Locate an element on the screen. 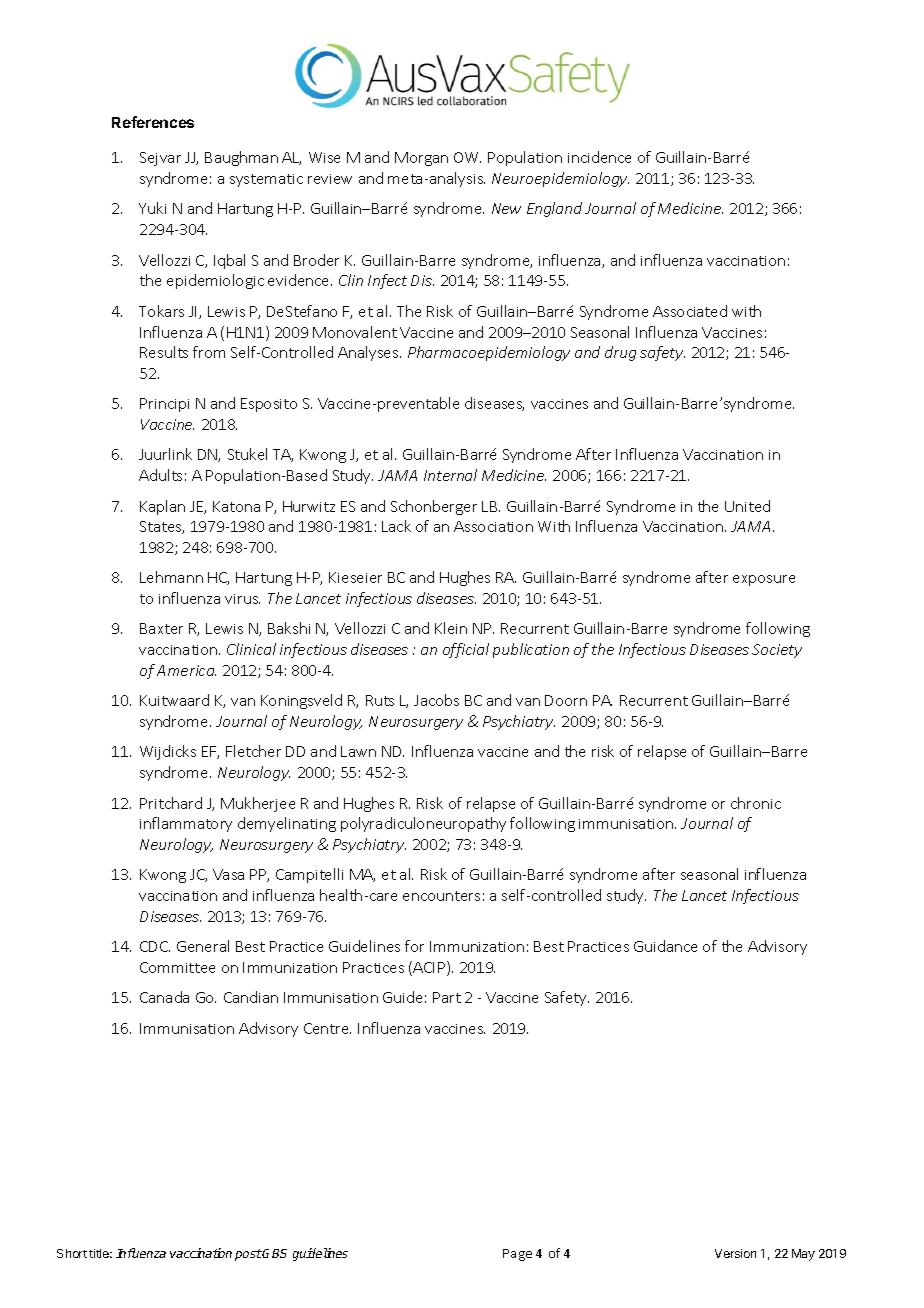  References is located at coordinates (153, 122).
